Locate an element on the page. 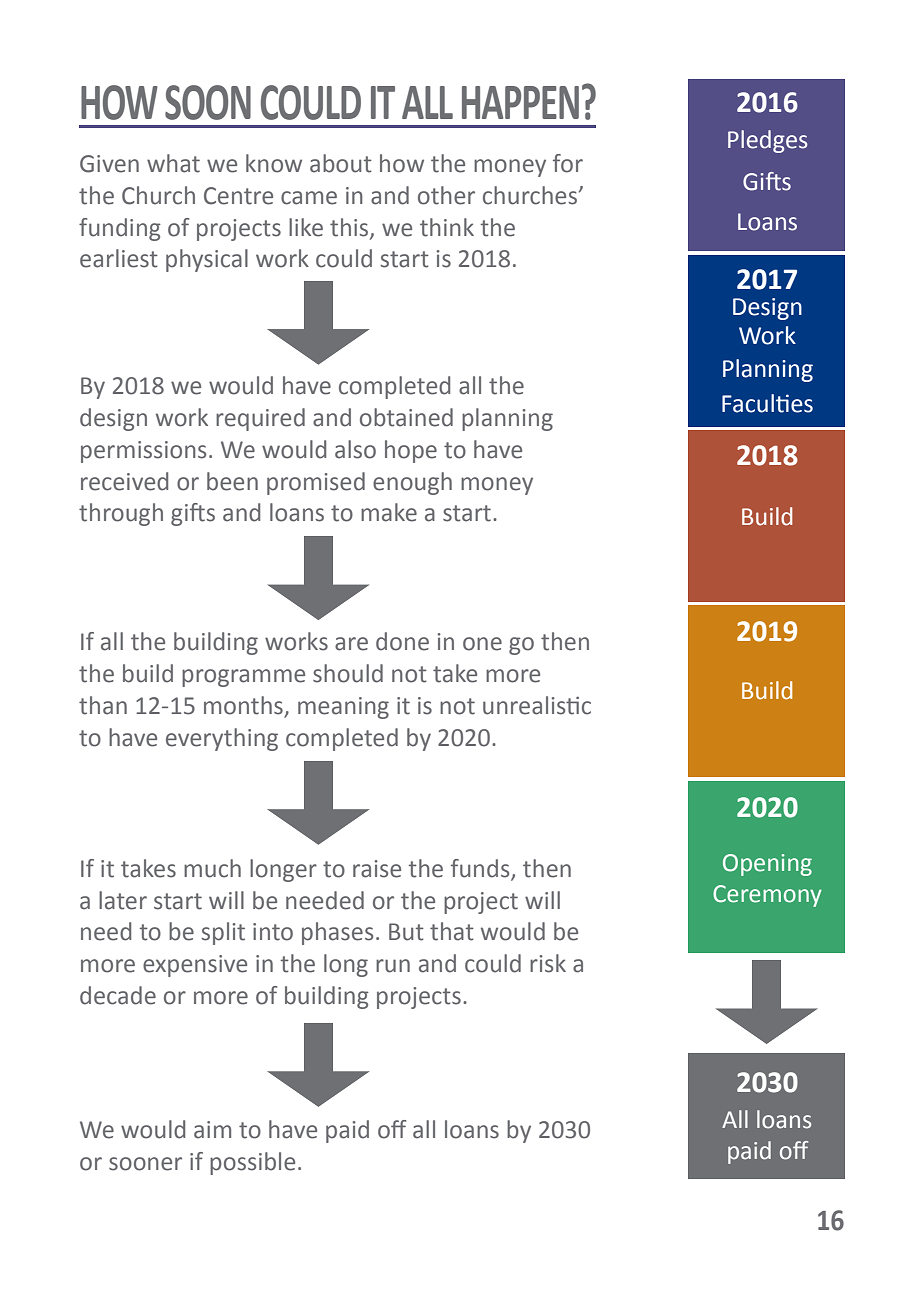 The height and width of the document is (1311, 924). Pledges is located at coordinates (768, 141).
